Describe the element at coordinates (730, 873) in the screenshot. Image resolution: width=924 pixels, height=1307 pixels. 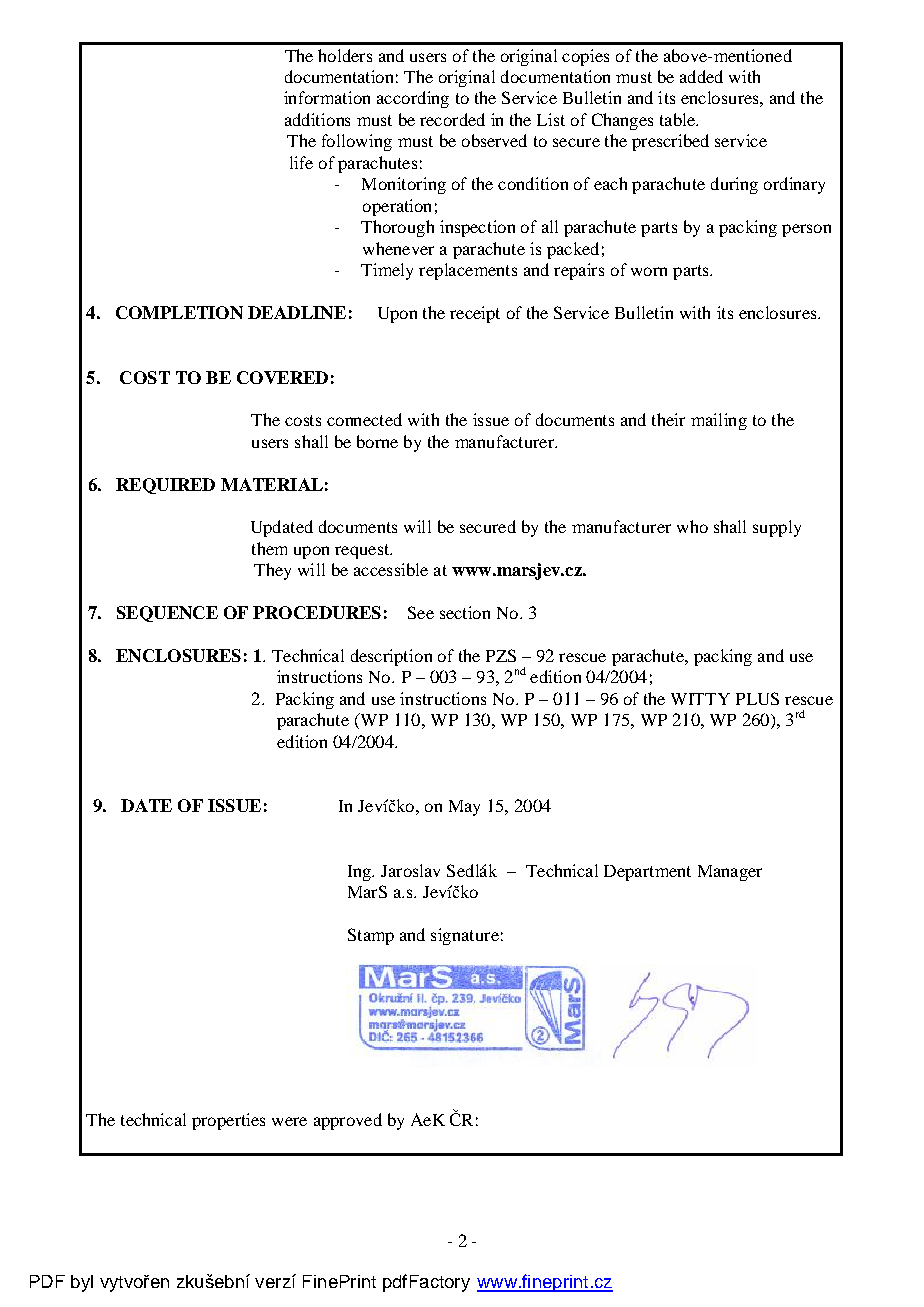
I see `Manager` at that location.
